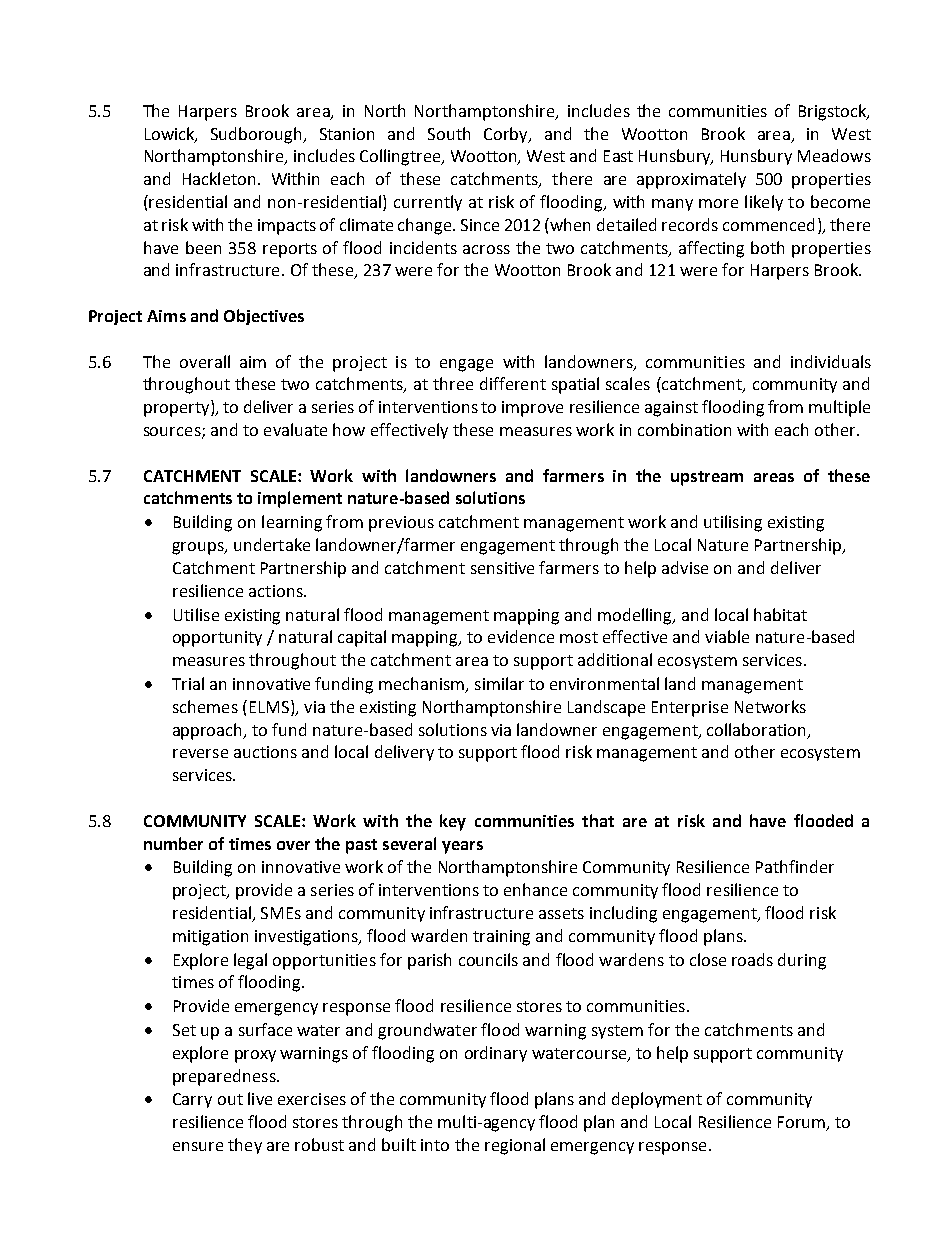 The height and width of the document is (1233, 952). What do you see at coordinates (295, 429) in the document?
I see `evaluate` at bounding box center [295, 429].
